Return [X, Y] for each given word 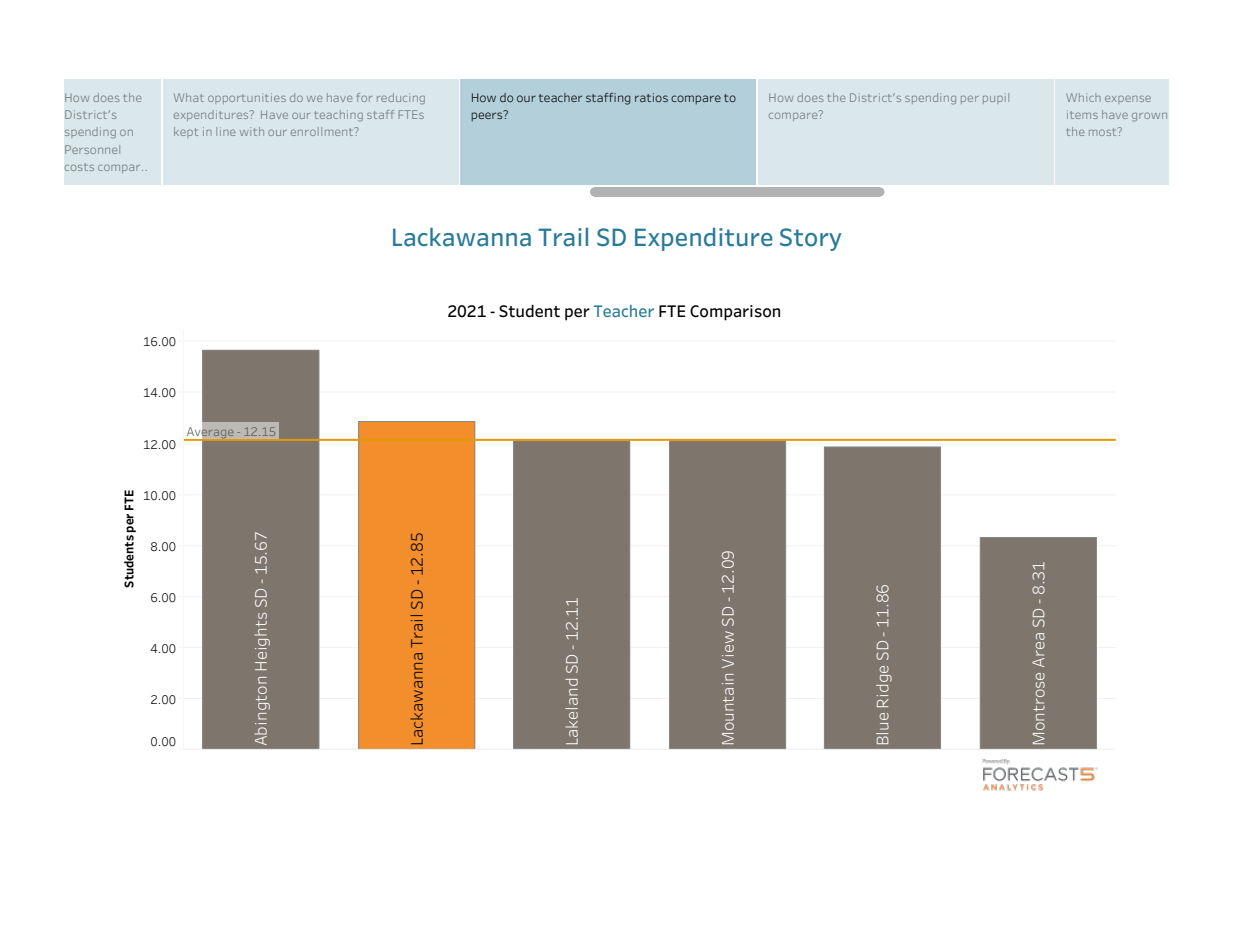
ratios [651, 97]
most [1104, 131]
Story [810, 239]
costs [79, 167]
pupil [996, 98]
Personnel [92, 149]
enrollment [323, 131]
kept [186, 132]
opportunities [247, 98]
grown [1149, 117]
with [252, 131]
